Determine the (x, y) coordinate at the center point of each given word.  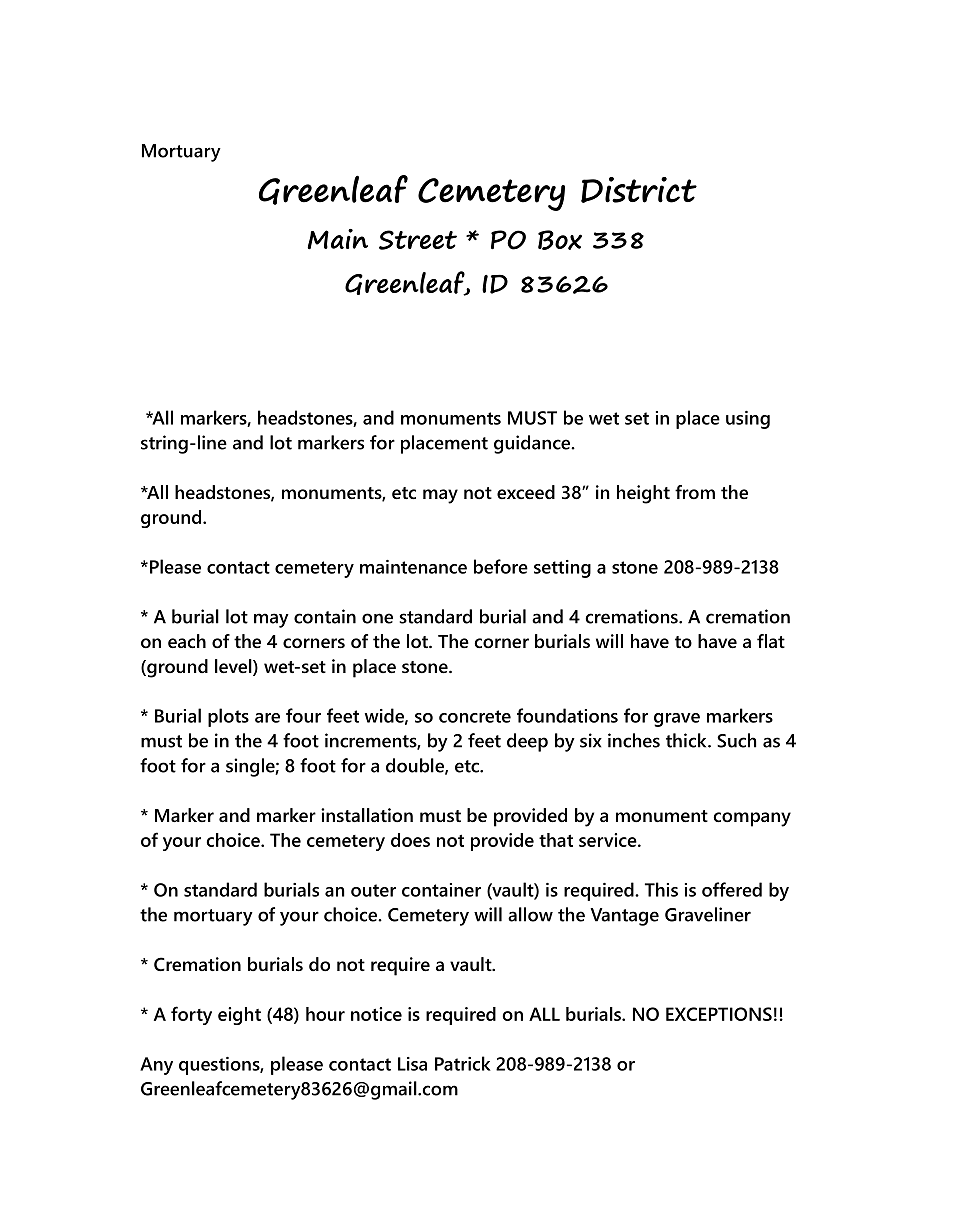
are (267, 718)
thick (687, 740)
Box (560, 240)
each (187, 641)
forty (191, 1015)
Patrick (463, 1063)
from (695, 492)
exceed (526, 492)
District (639, 190)
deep (527, 742)
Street (418, 240)
